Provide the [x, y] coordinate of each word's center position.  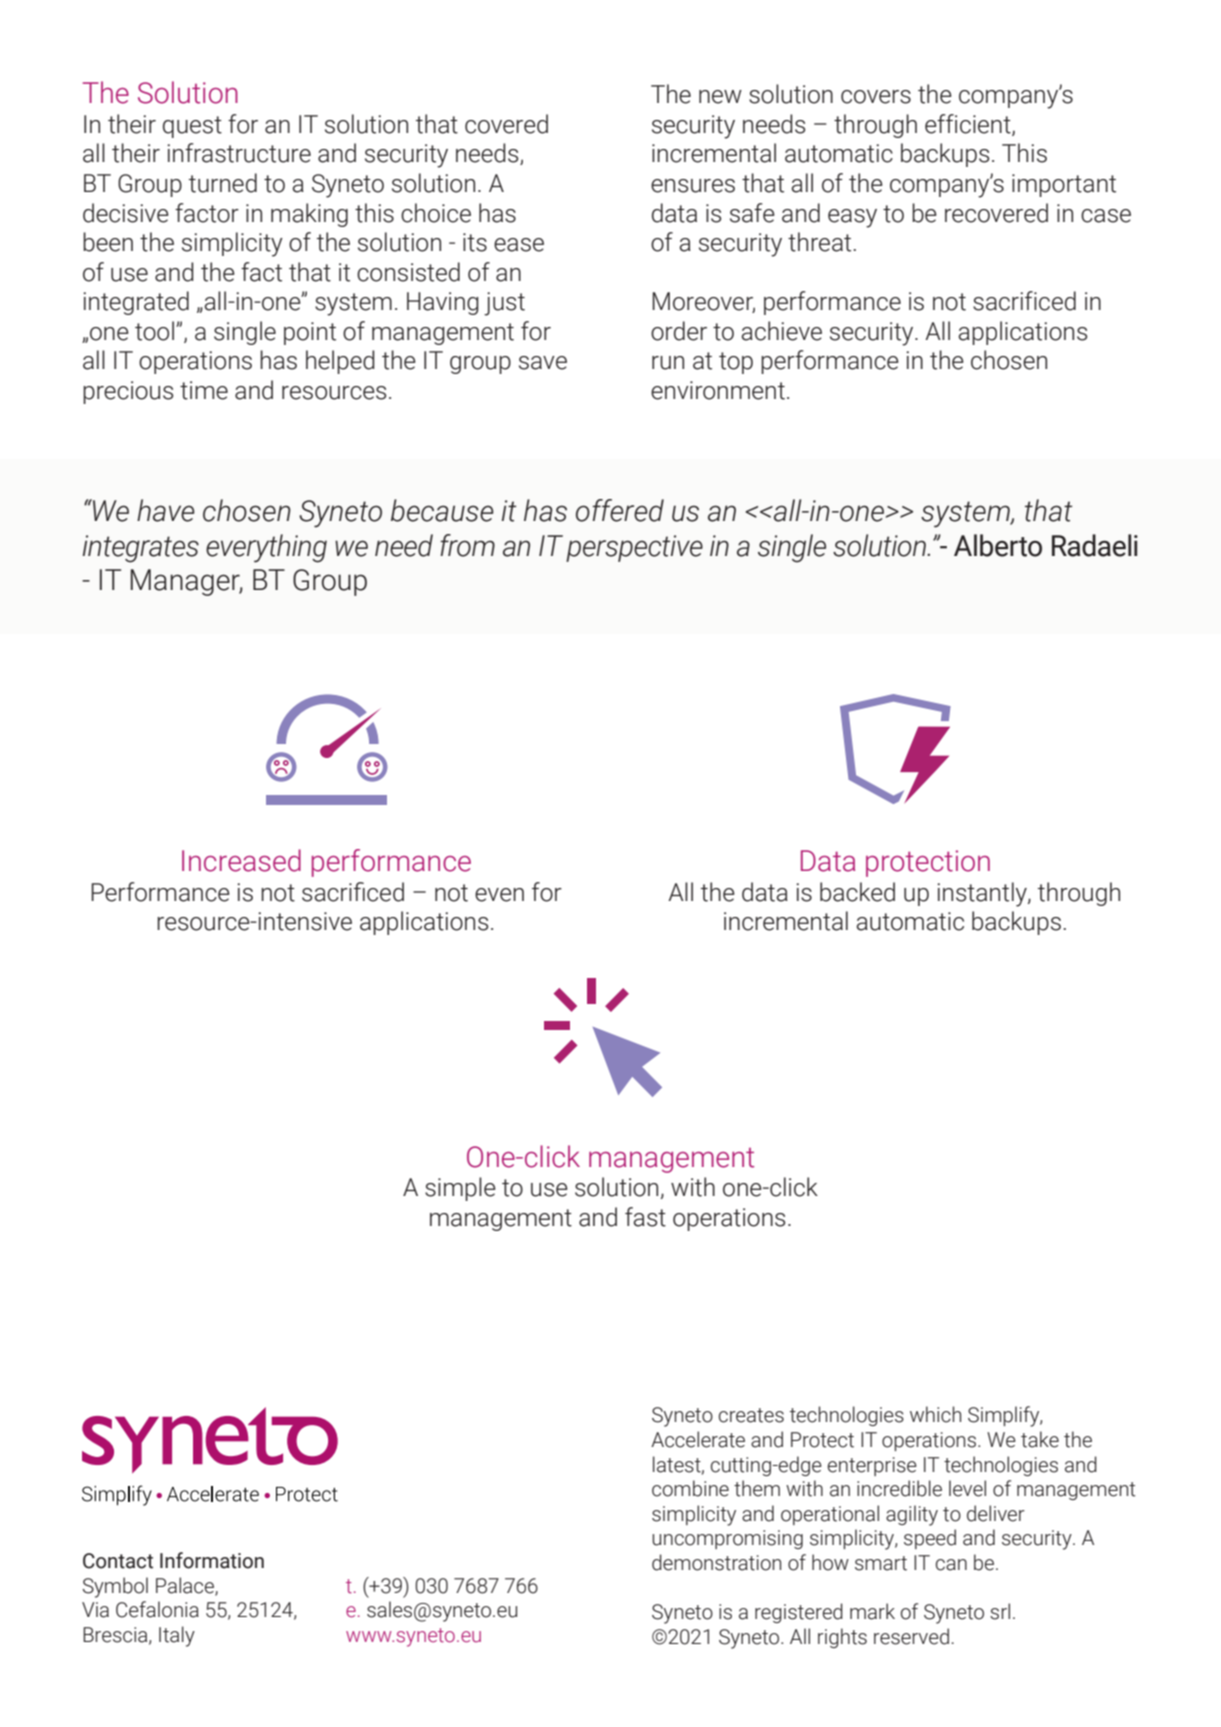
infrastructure [239, 153]
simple [460, 1189]
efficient [969, 125]
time [204, 390]
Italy [177, 1636]
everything [266, 548]
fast [645, 1217]
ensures [693, 186]
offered [620, 510]
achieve [781, 331]
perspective [634, 548]
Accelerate [698, 1439]
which [935, 1414]
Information [212, 1560]
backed [857, 892]
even [499, 895]
